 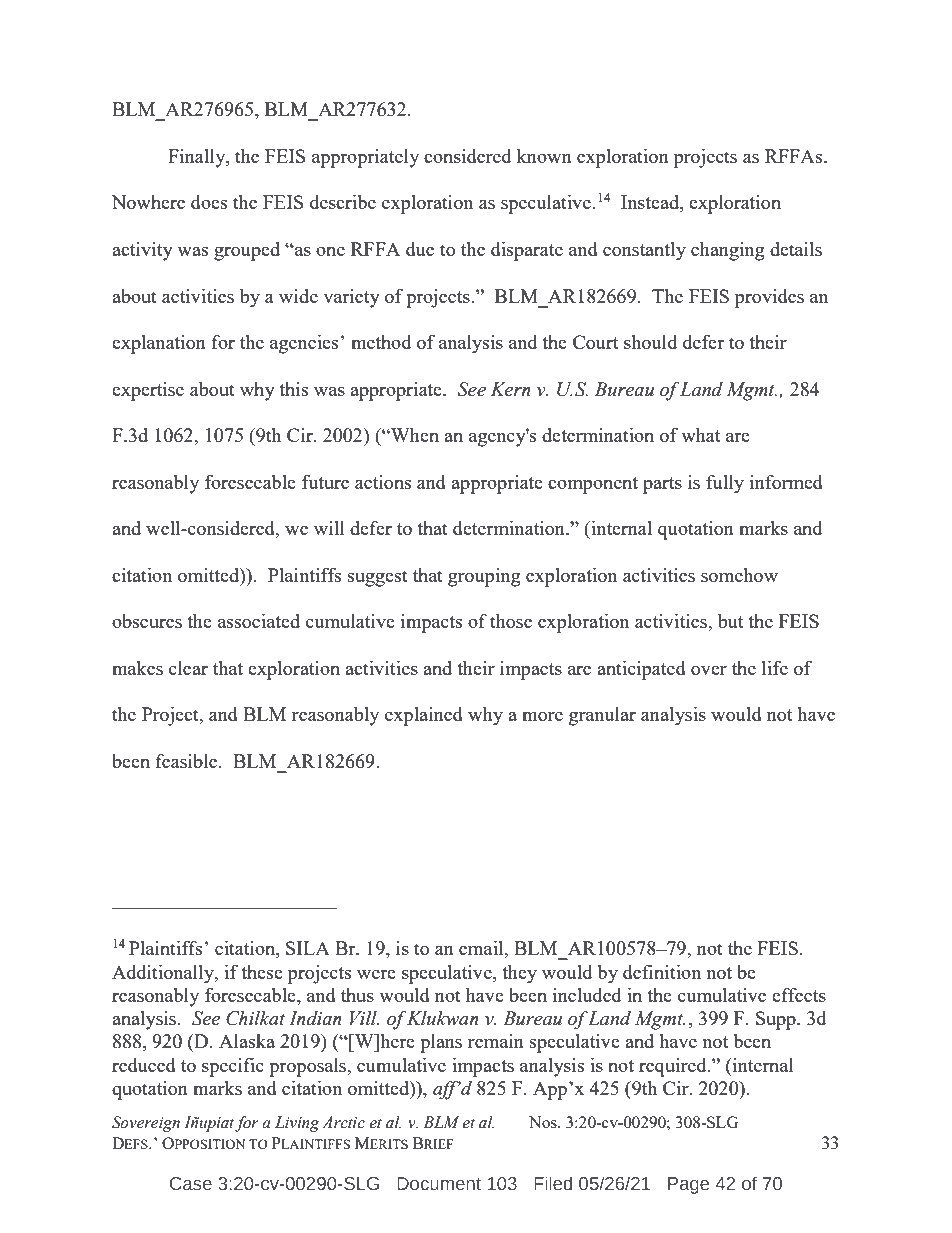 What do you see at coordinates (424, 716) in the screenshot?
I see `explained` at bounding box center [424, 716].
